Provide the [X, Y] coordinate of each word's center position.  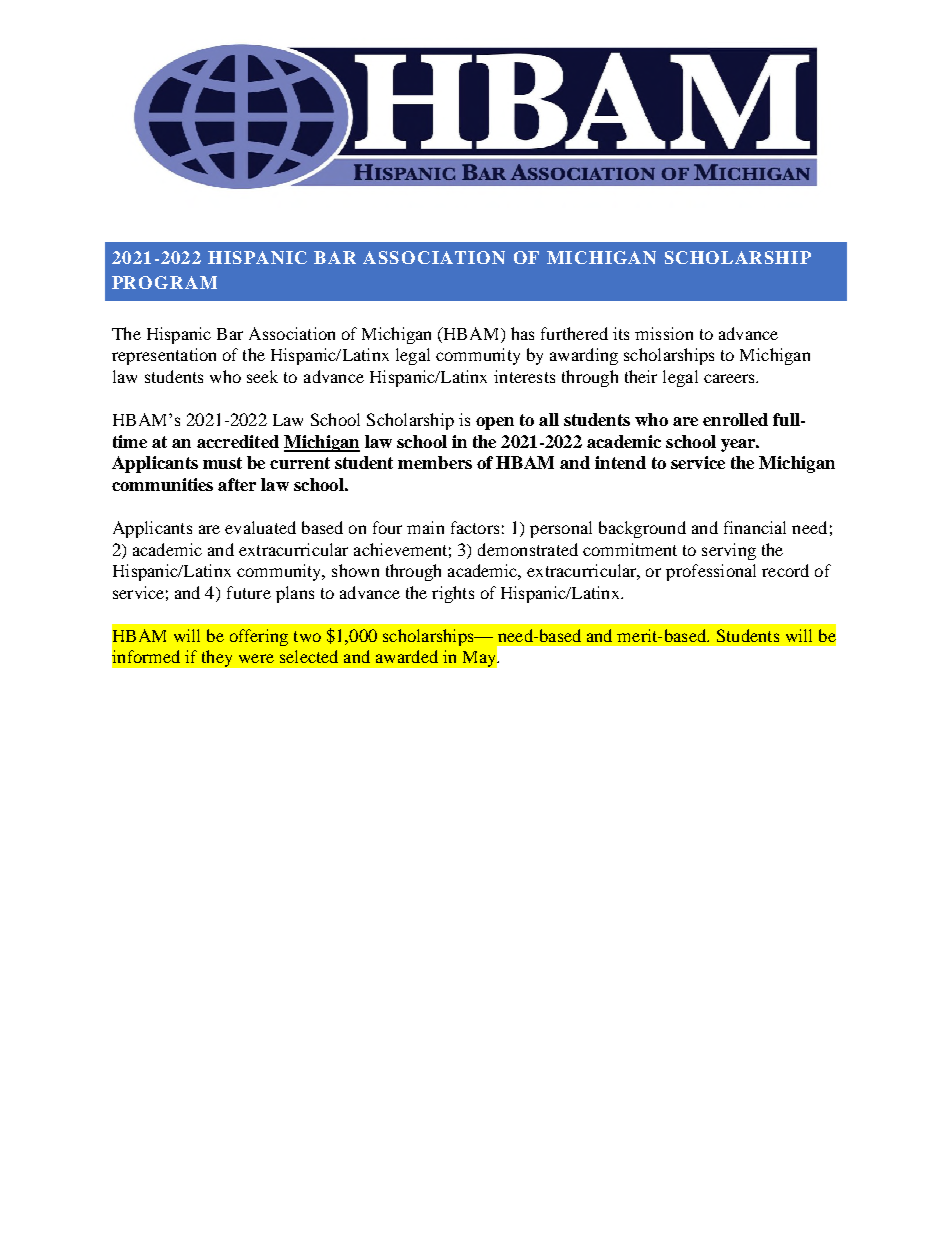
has [522, 333]
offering [259, 637]
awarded [407, 656]
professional [711, 572]
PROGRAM [164, 282]
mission [664, 333]
